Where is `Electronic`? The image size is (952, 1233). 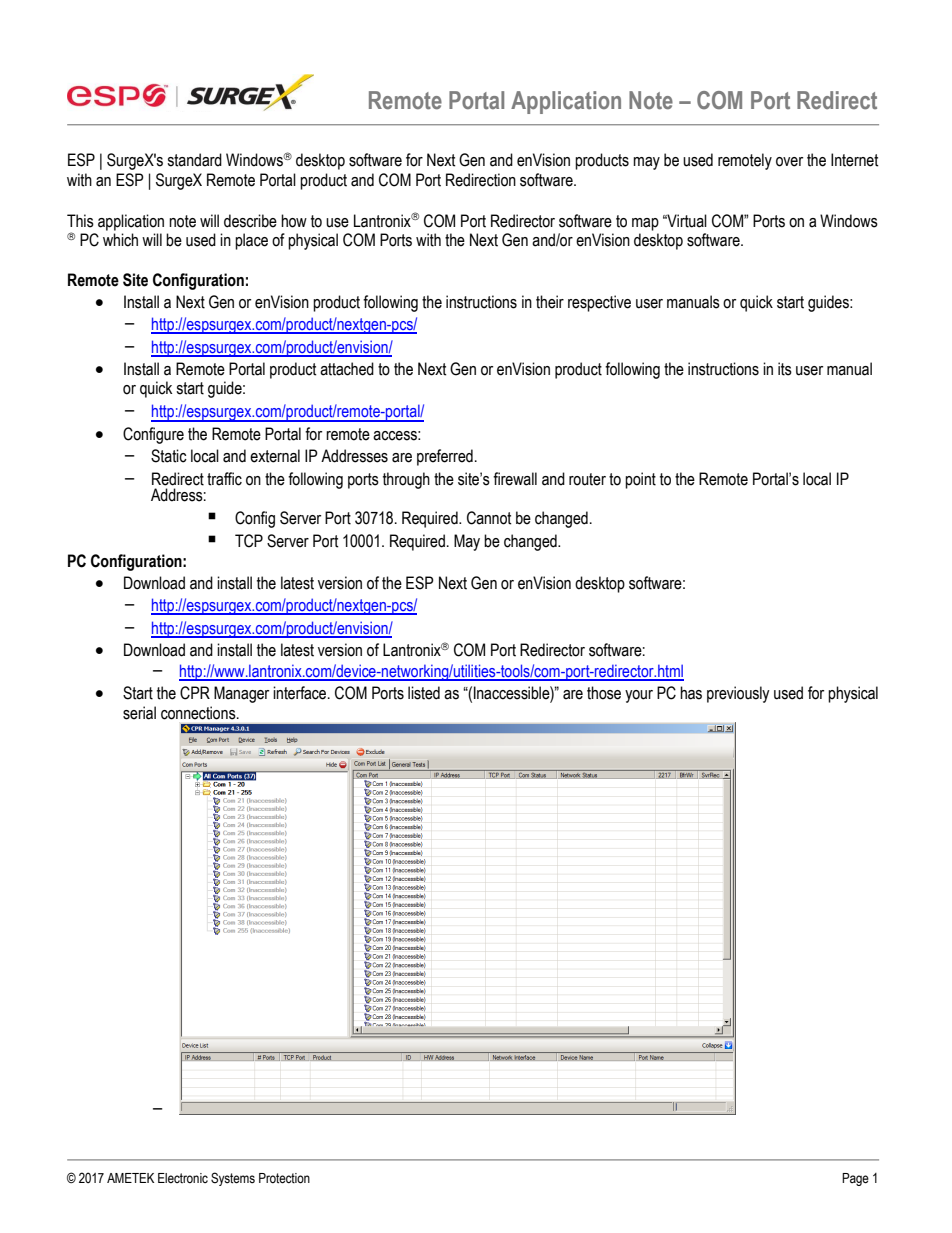
Electronic is located at coordinates (183, 1178).
